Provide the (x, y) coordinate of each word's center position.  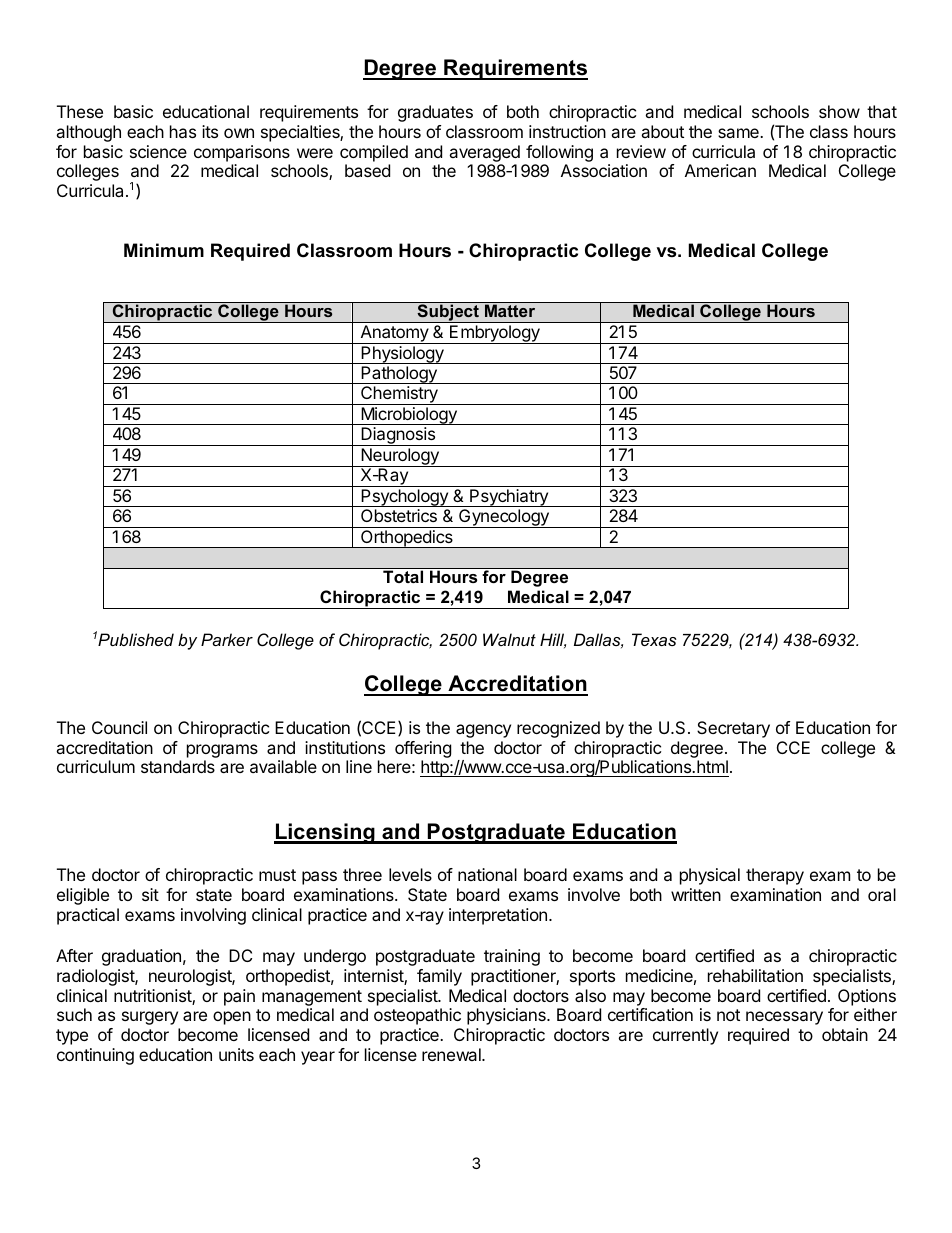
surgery (150, 1018)
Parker (227, 639)
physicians (507, 1016)
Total (403, 576)
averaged (484, 153)
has (183, 131)
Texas (654, 639)
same (739, 133)
